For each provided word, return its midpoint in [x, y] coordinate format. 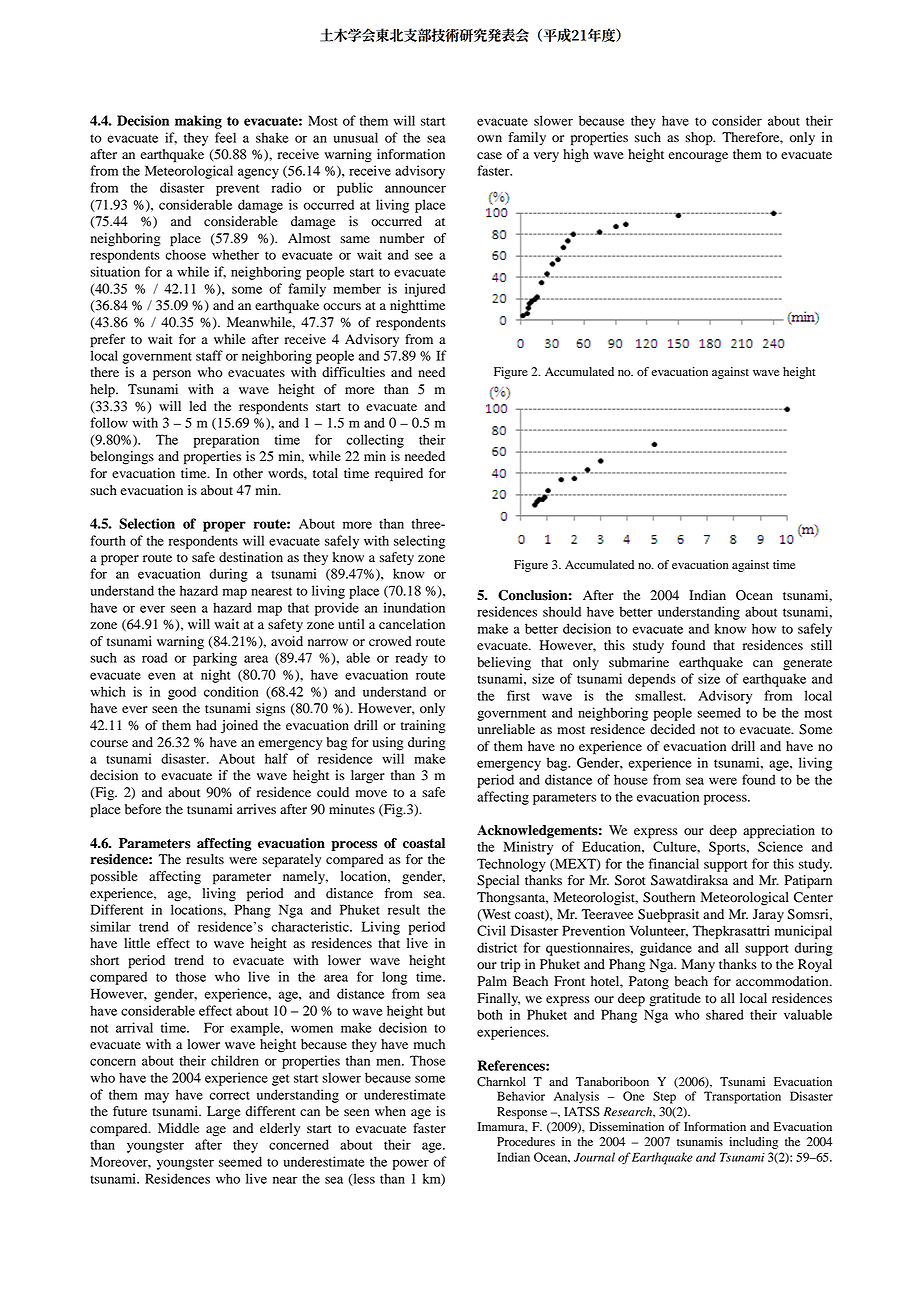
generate [807, 665]
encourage [698, 157]
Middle [178, 1128]
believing [504, 664]
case [489, 155]
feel [225, 137]
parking [215, 659]
